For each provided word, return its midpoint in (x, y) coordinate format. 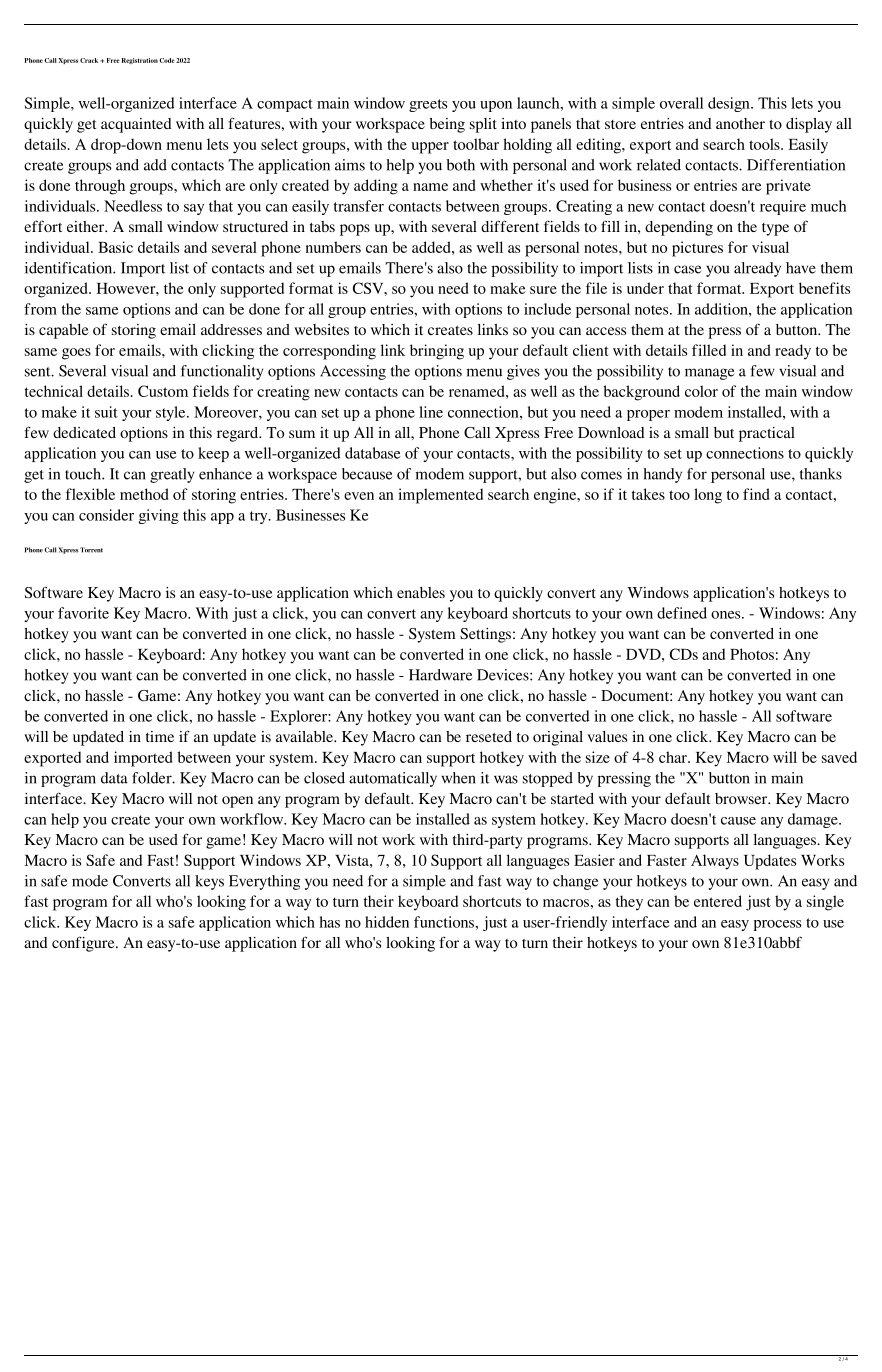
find (756, 494)
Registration (140, 61)
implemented (440, 496)
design (730, 104)
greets (428, 105)
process (777, 925)
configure (84, 944)
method (144, 494)
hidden (387, 922)
